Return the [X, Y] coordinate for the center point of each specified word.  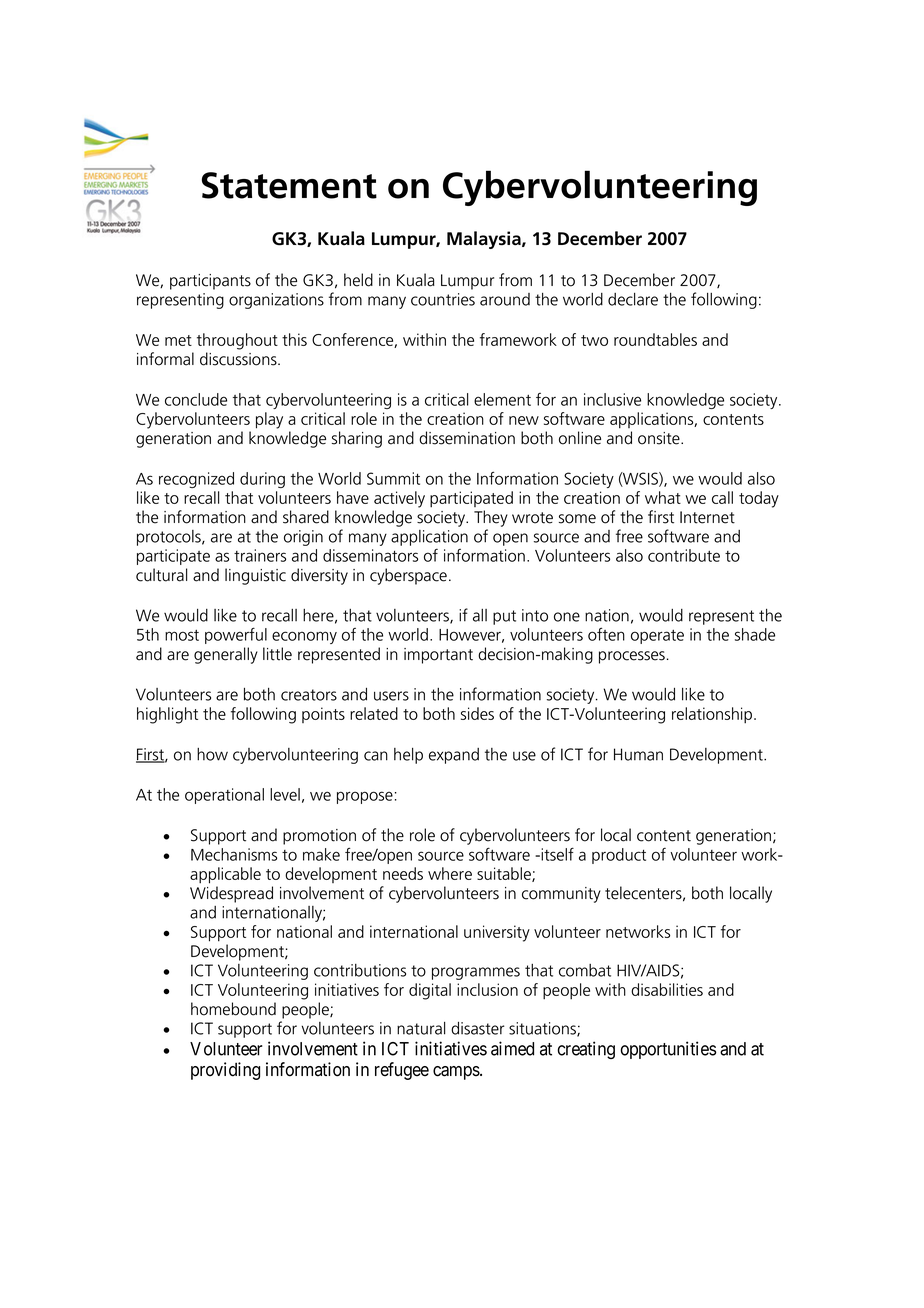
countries [443, 299]
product [619, 856]
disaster [477, 1028]
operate [657, 637]
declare [633, 299]
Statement [289, 185]
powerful [236, 635]
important [438, 656]
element [502, 399]
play [269, 420]
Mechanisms [234, 854]
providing [225, 1071]
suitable [505, 874]
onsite [660, 438]
